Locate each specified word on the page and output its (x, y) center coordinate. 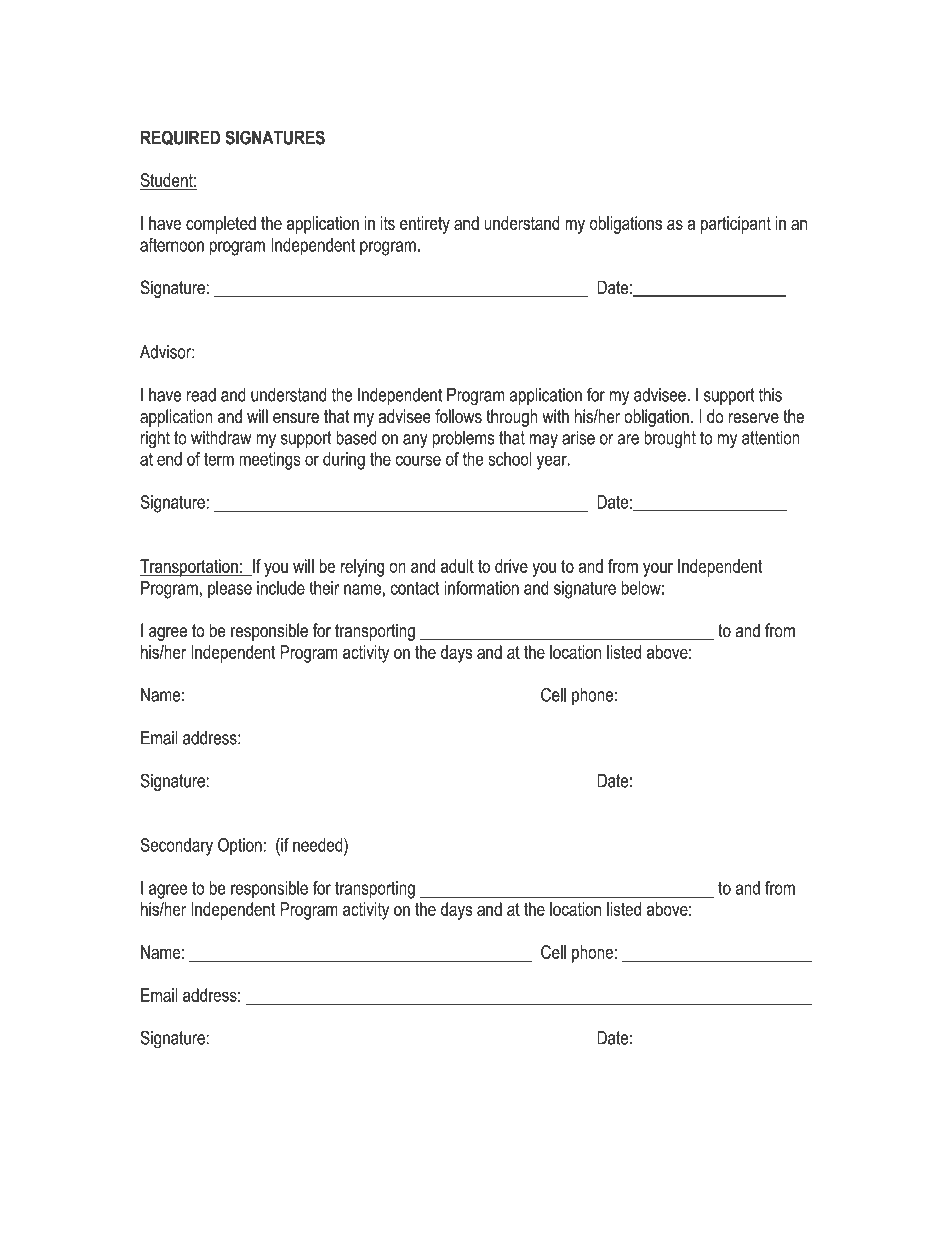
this (770, 395)
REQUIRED (181, 139)
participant (736, 225)
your (658, 570)
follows (458, 416)
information (481, 588)
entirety (425, 225)
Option (240, 846)
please (230, 589)
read (201, 395)
